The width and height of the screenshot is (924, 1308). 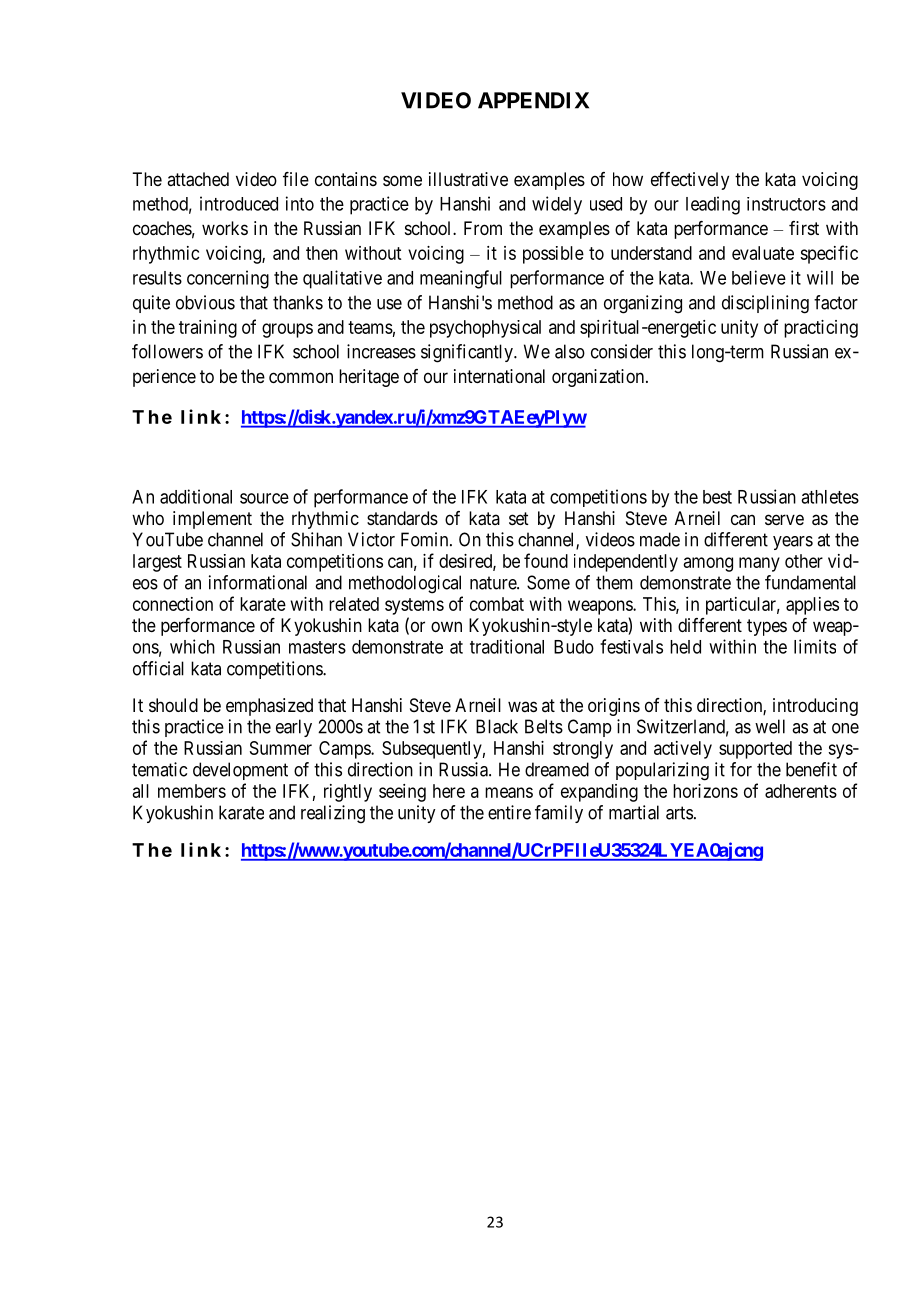 What do you see at coordinates (198, 179) in the screenshot?
I see `attached` at bounding box center [198, 179].
